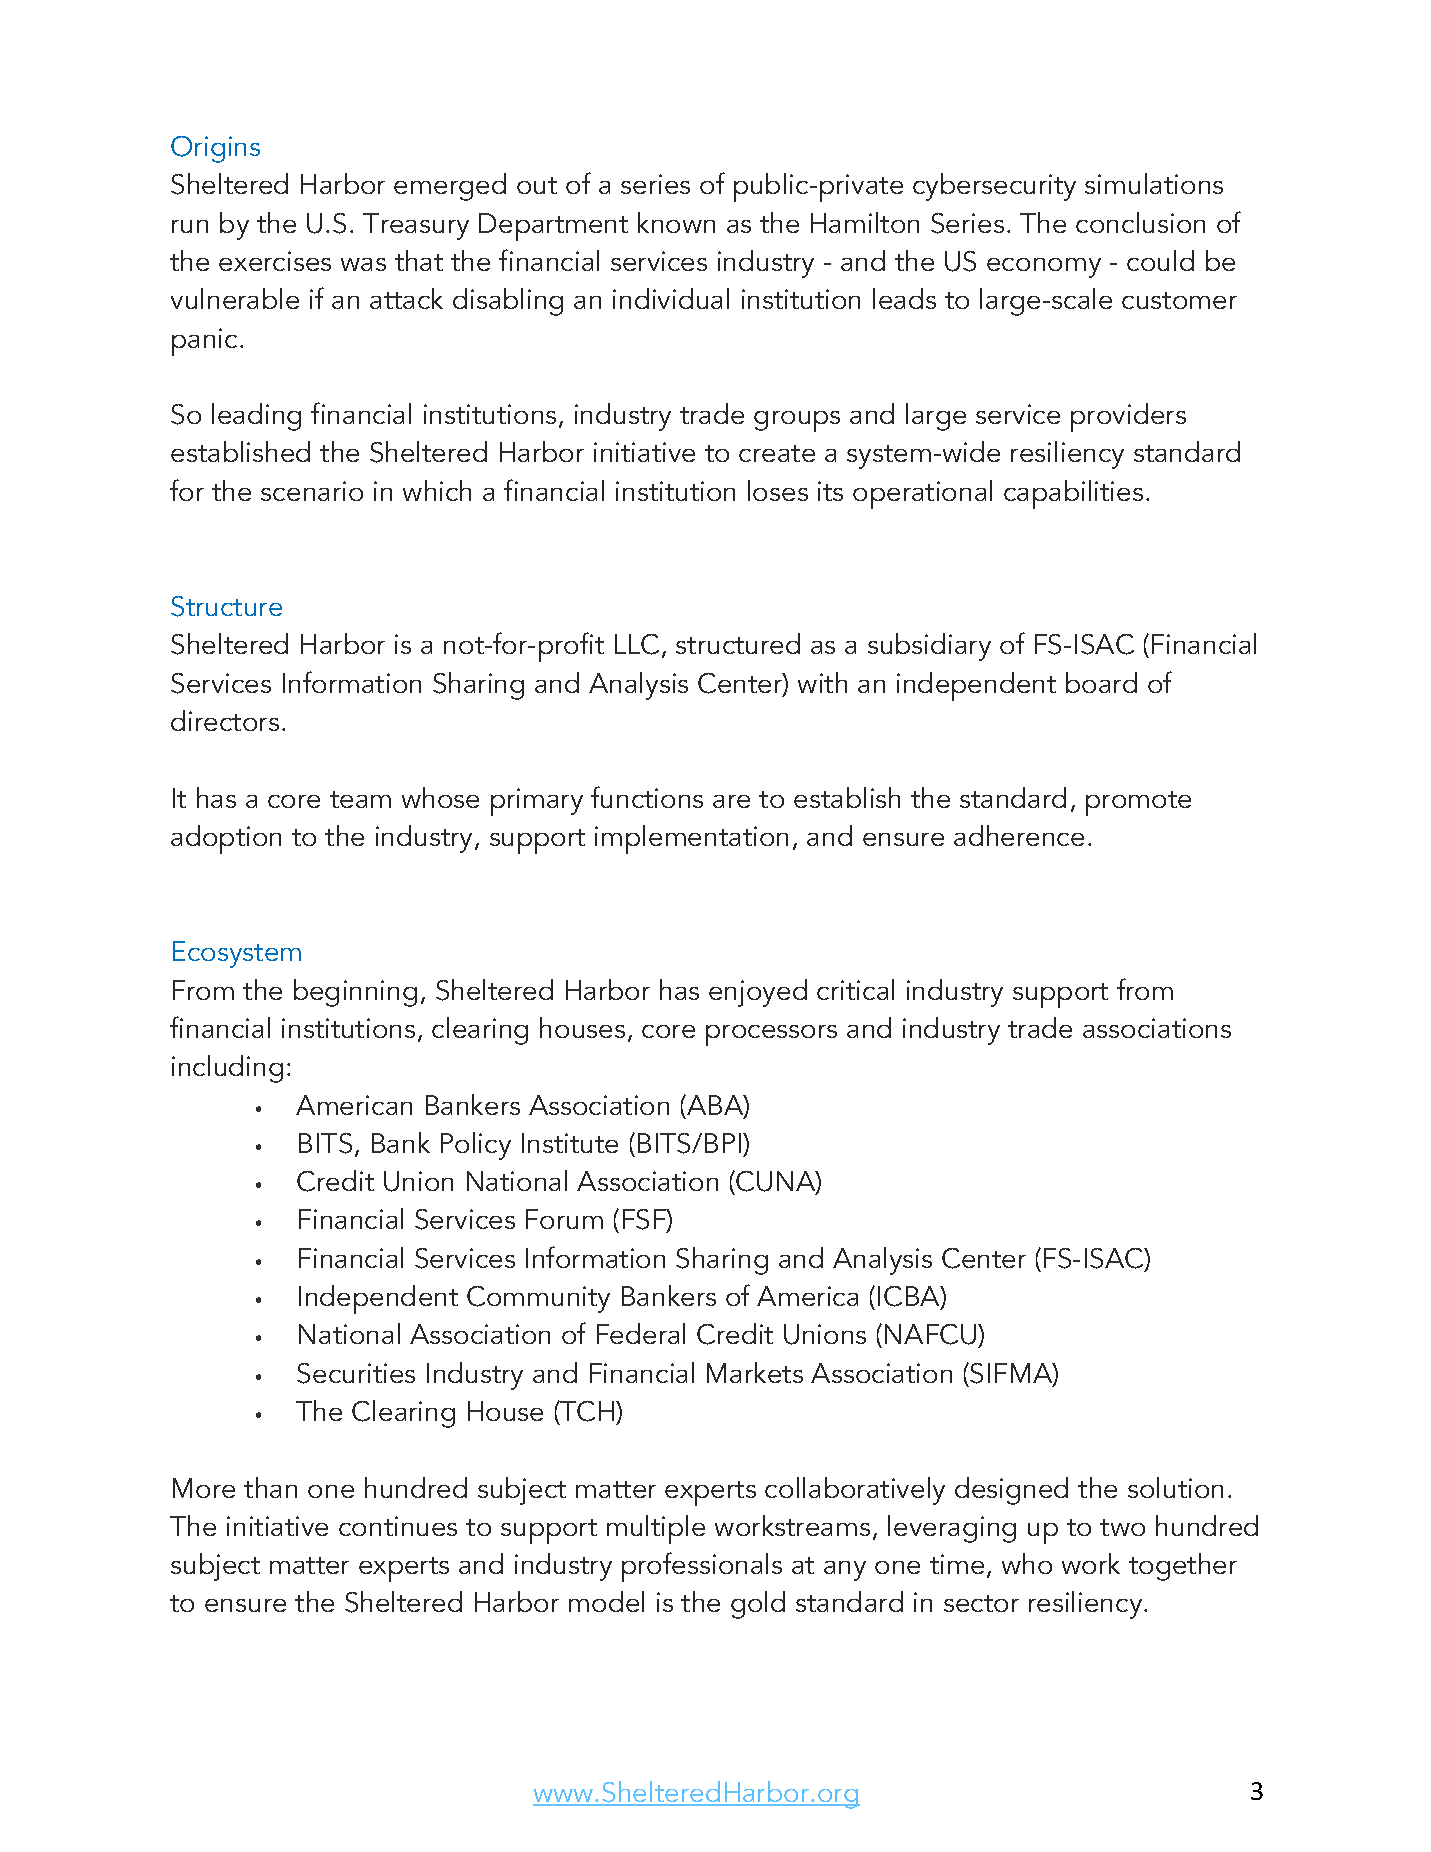 Image resolution: width=1431 pixels, height=1852 pixels. What do you see at coordinates (637, 644) in the screenshot?
I see `LLC` at bounding box center [637, 644].
